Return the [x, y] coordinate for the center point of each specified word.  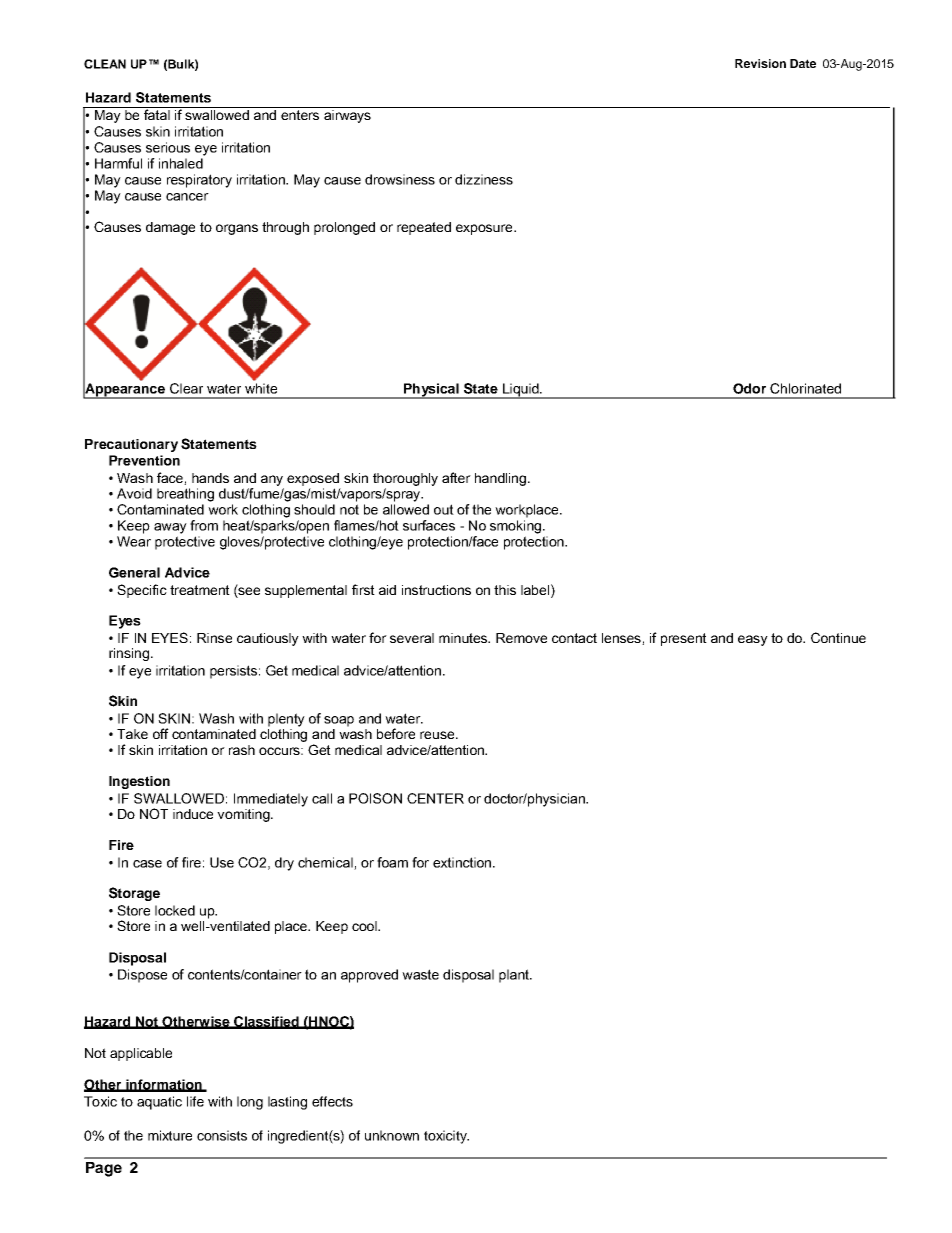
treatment [200, 590]
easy [753, 640]
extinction [462, 862]
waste [420, 974]
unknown [392, 1135]
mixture [170, 1135]
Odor [749, 388]
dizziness [484, 179]
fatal [157, 113]
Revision [760, 63]
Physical [431, 391]
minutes [464, 638]
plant [515, 976]
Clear [186, 388]
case [147, 864]
